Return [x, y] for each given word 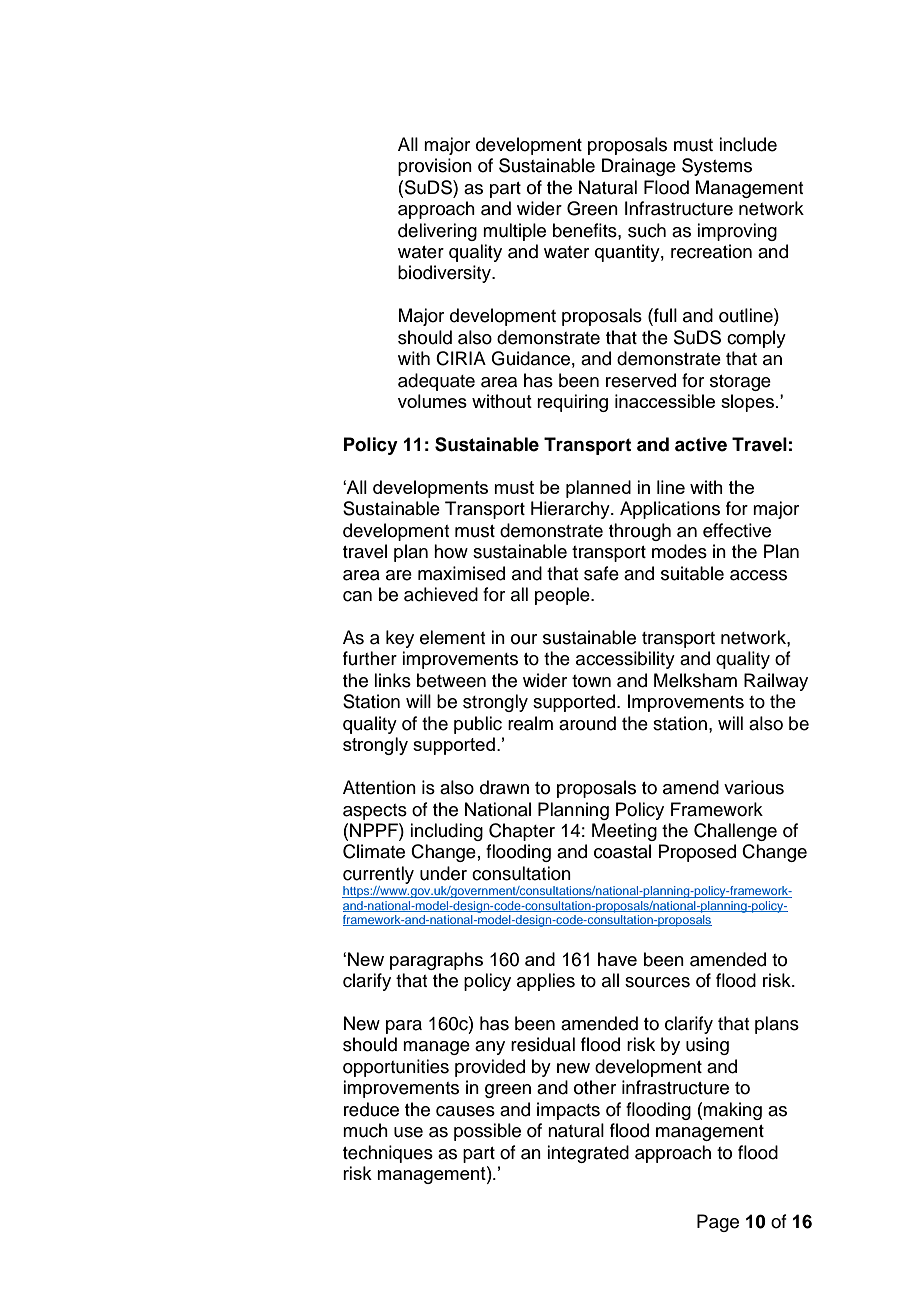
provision [435, 167]
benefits [586, 230]
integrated [588, 1154]
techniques [388, 1154]
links [392, 680]
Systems [717, 167]
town [591, 681]
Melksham [695, 680]
